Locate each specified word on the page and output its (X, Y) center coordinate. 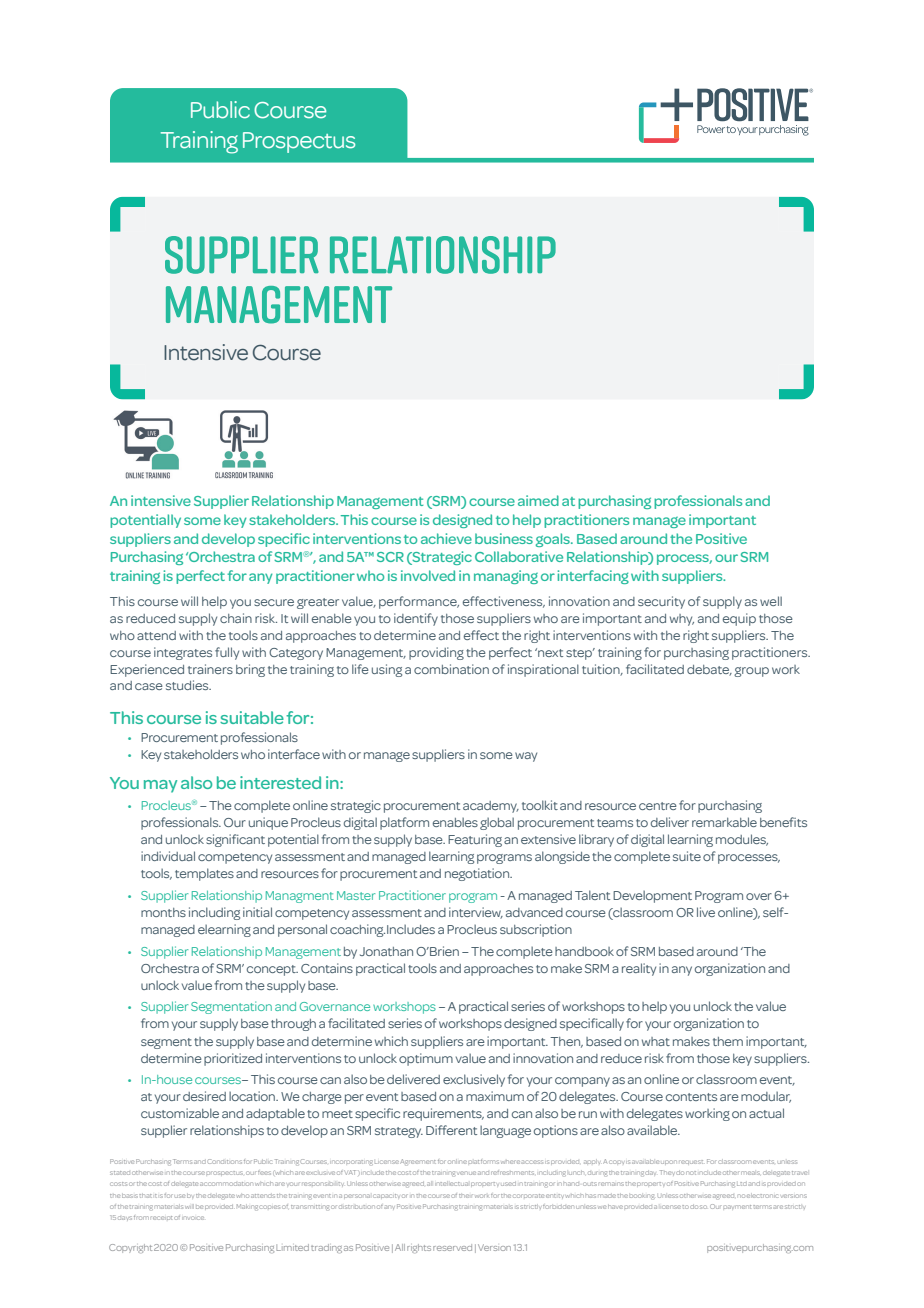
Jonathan (386, 951)
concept (272, 970)
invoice (193, 1218)
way (526, 757)
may (160, 786)
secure (274, 602)
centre (658, 806)
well (771, 601)
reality (639, 969)
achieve (446, 538)
